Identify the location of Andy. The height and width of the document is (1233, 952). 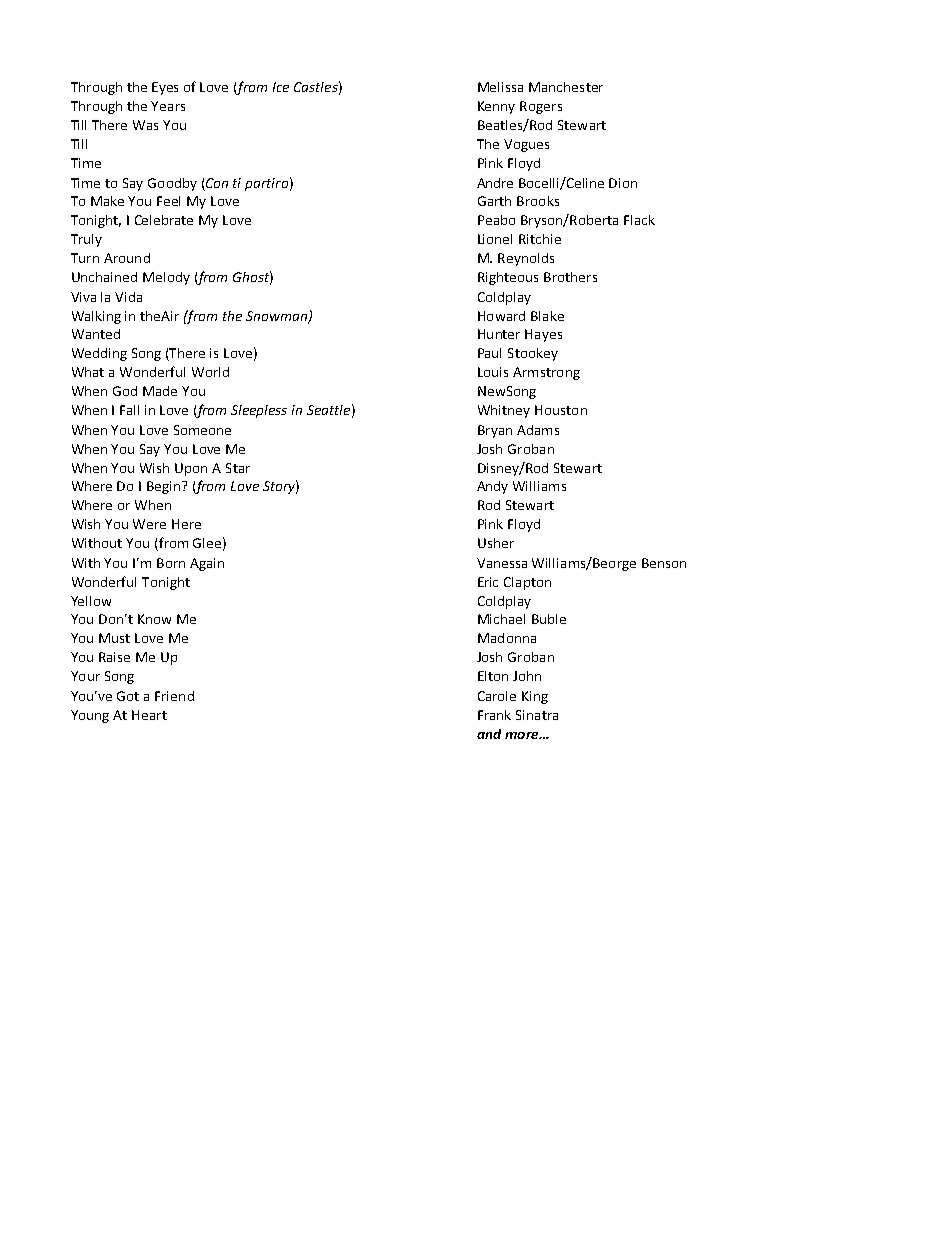
(492, 487).
